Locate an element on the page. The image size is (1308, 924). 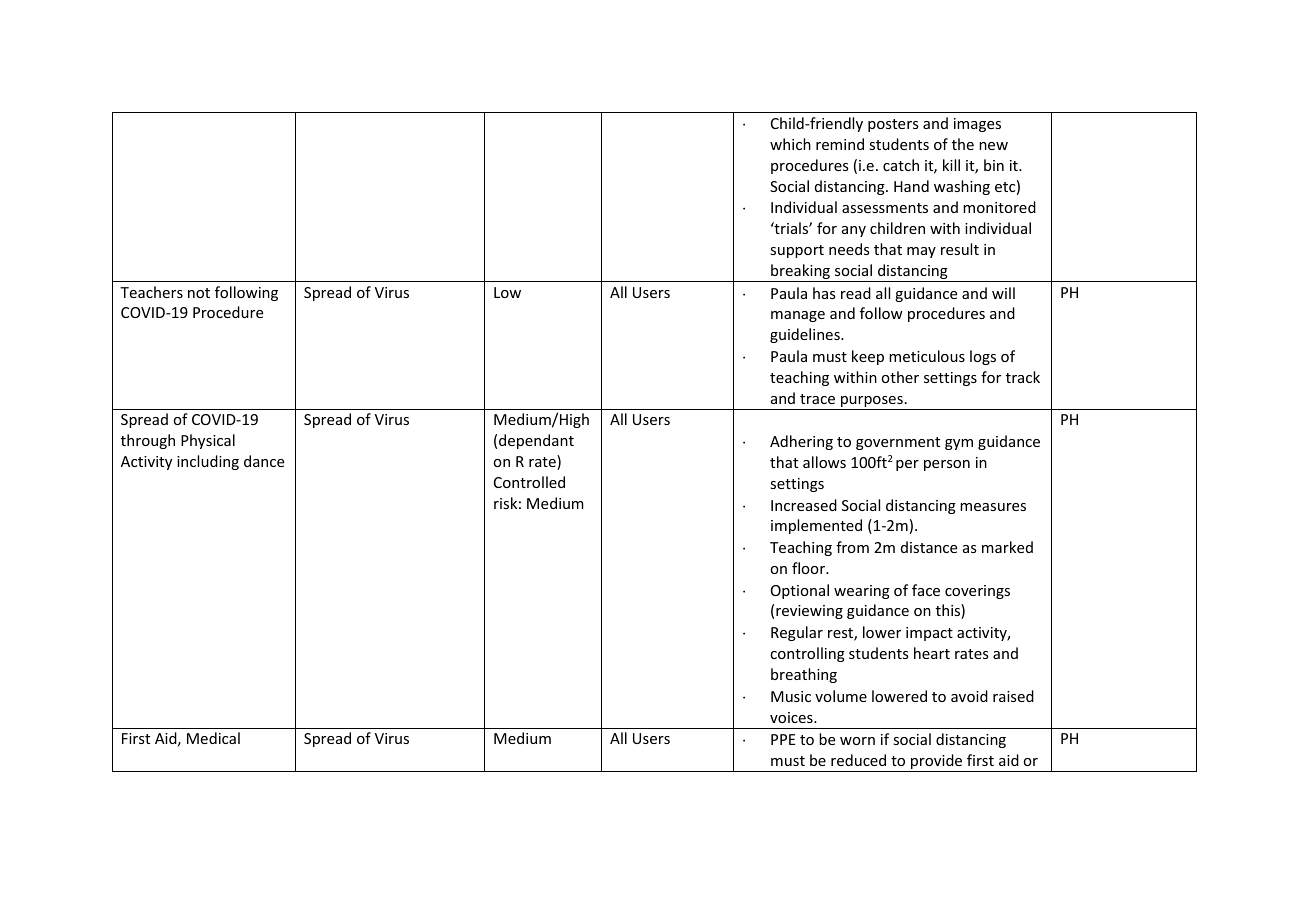
PPE is located at coordinates (783, 739).
